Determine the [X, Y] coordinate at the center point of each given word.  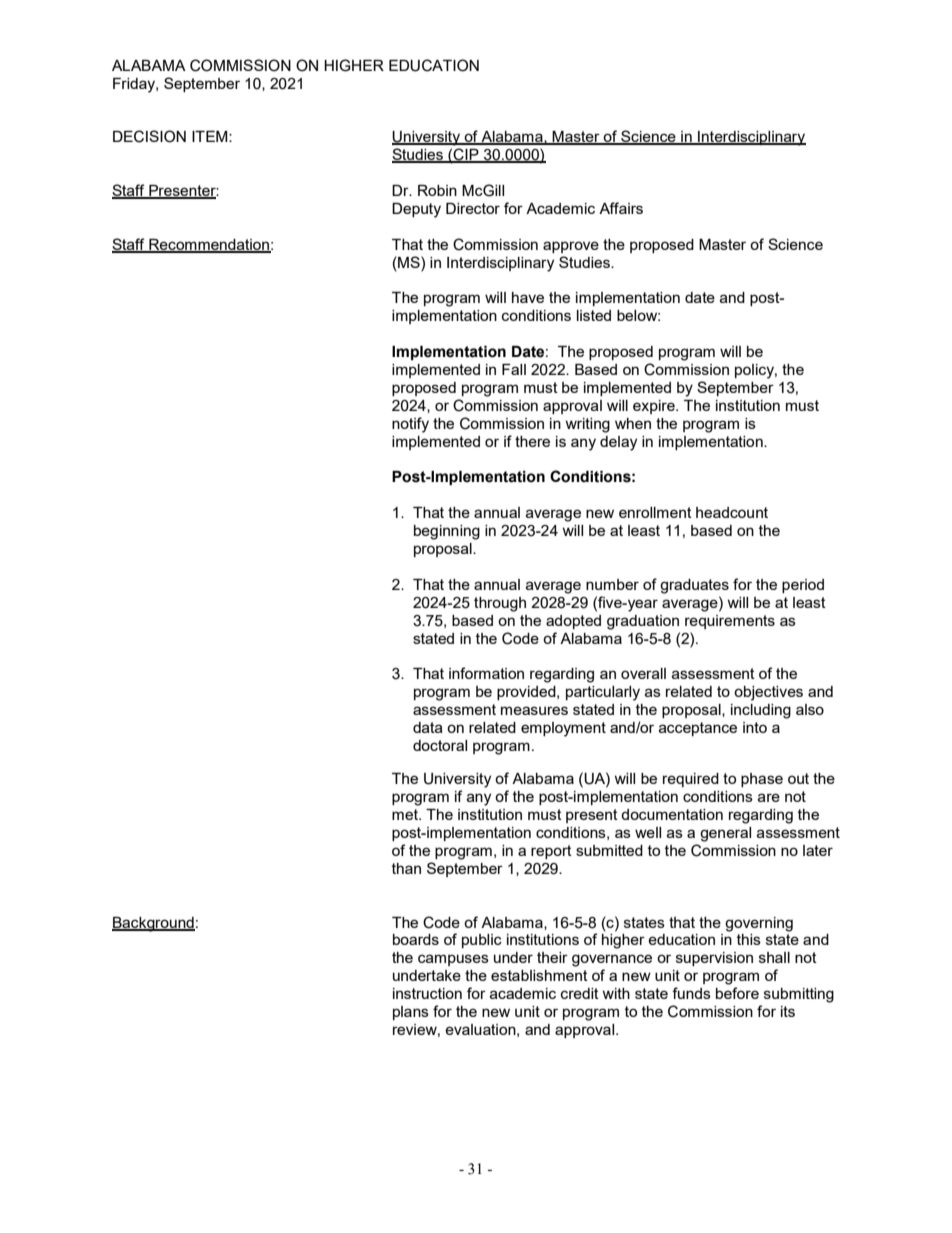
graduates [694, 586]
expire [655, 407]
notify [410, 425]
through [500, 604]
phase [762, 780]
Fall [514, 369]
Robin [437, 190]
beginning [447, 532]
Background [153, 924]
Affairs [621, 208]
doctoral [440, 745]
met [406, 814]
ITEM [211, 136]
